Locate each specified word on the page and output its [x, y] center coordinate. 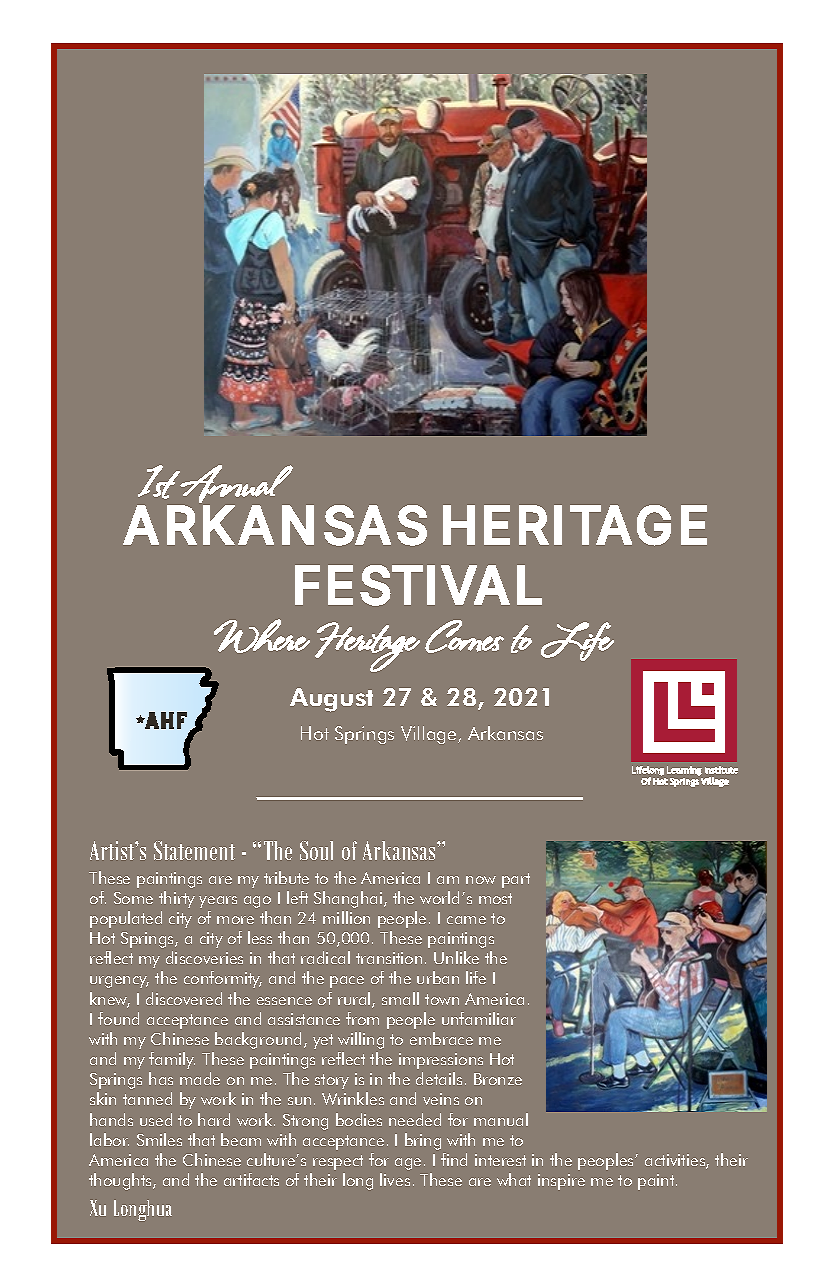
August [331, 700]
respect [338, 1162]
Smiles [159, 1139]
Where [262, 636]
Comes [464, 636]
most [495, 898]
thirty [177, 899]
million [346, 917]
